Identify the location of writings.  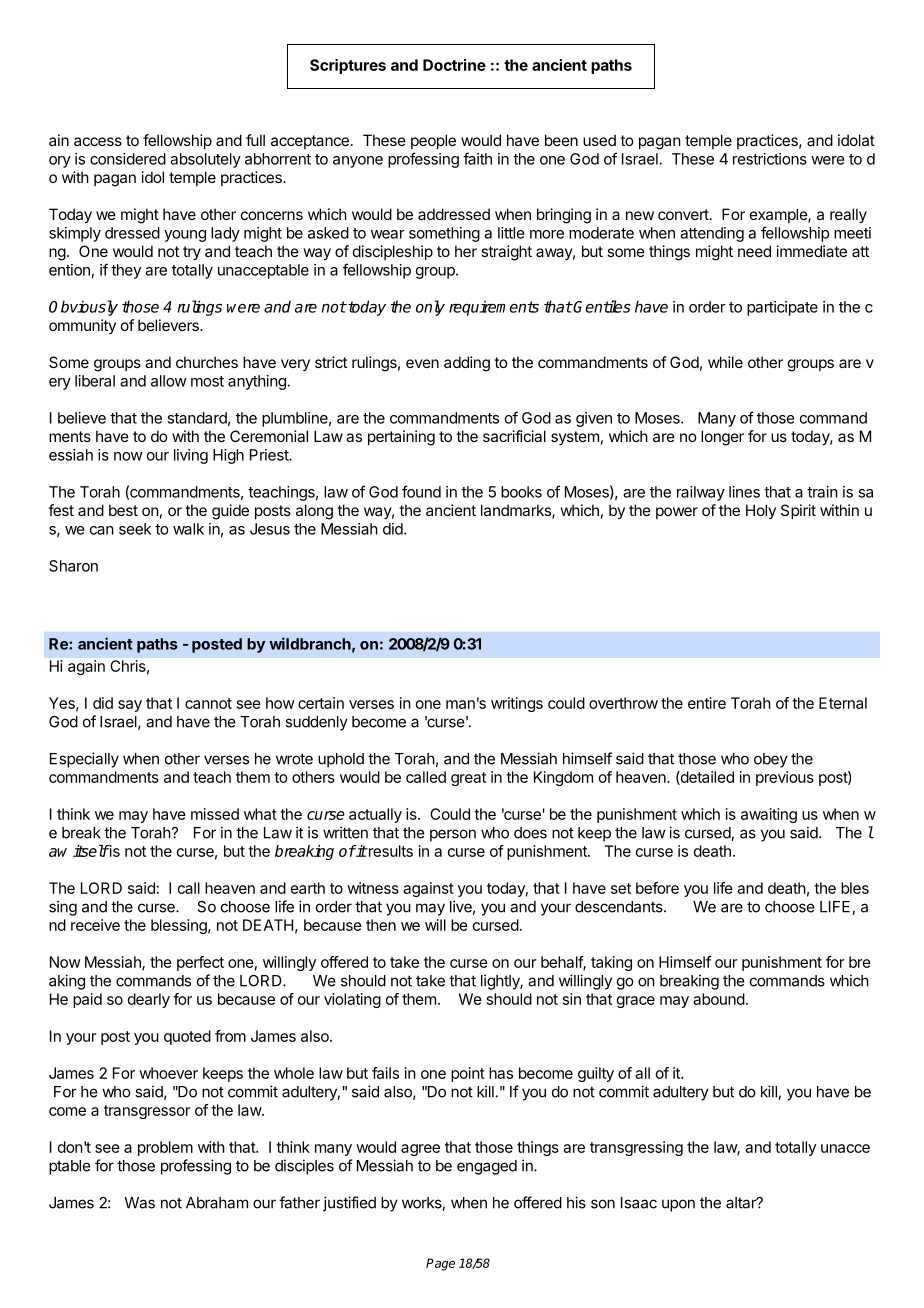
(517, 704).
